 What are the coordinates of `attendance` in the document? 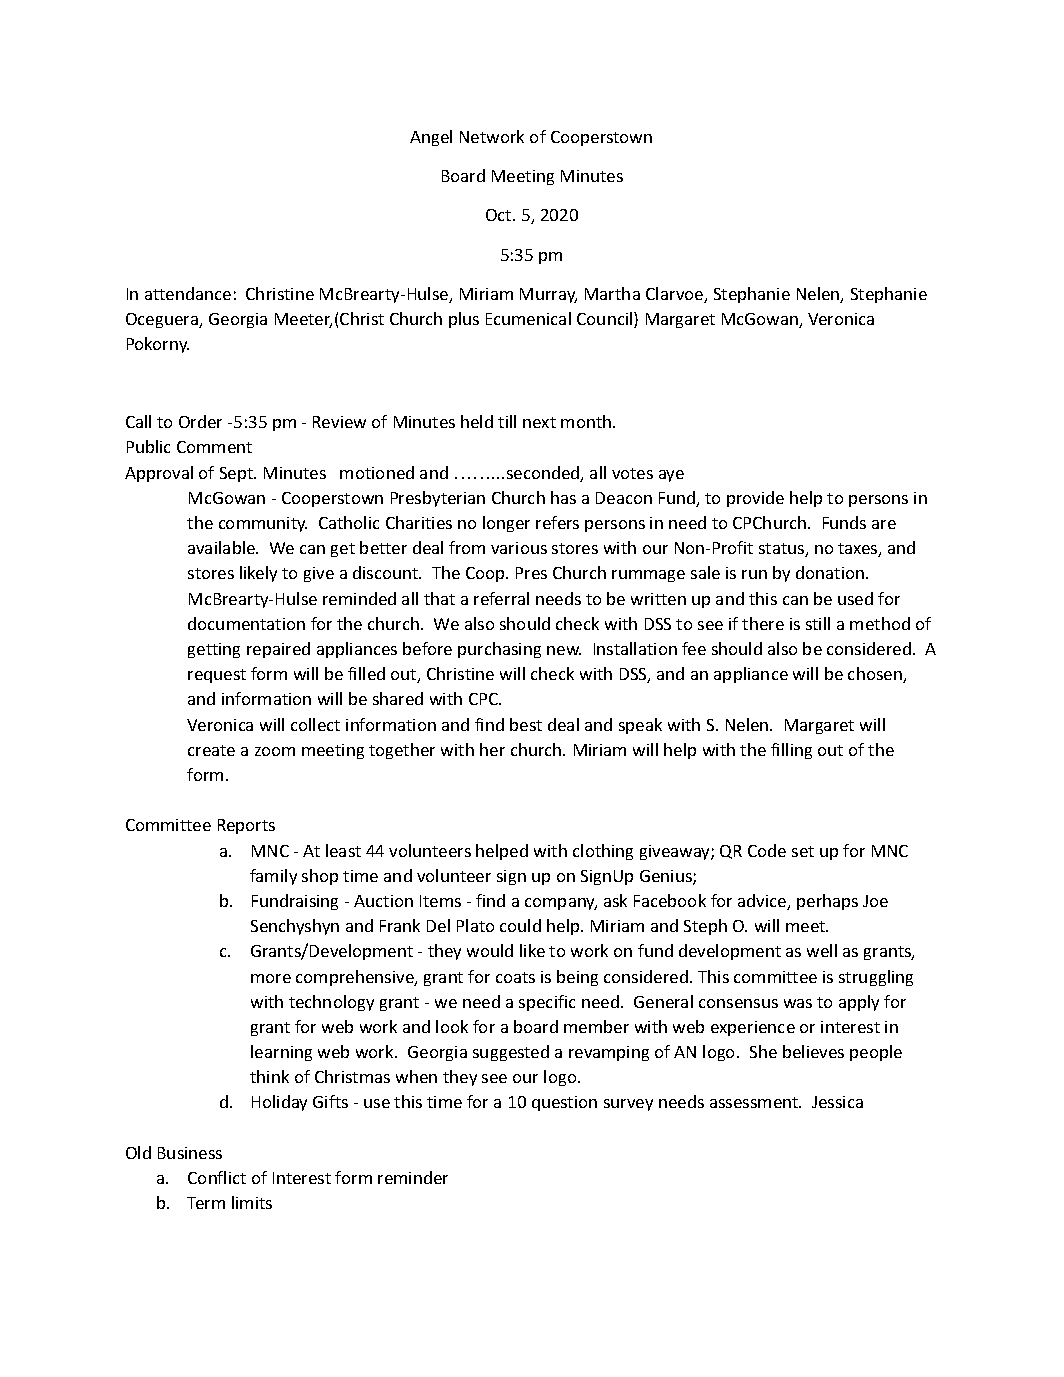 It's located at (188, 293).
